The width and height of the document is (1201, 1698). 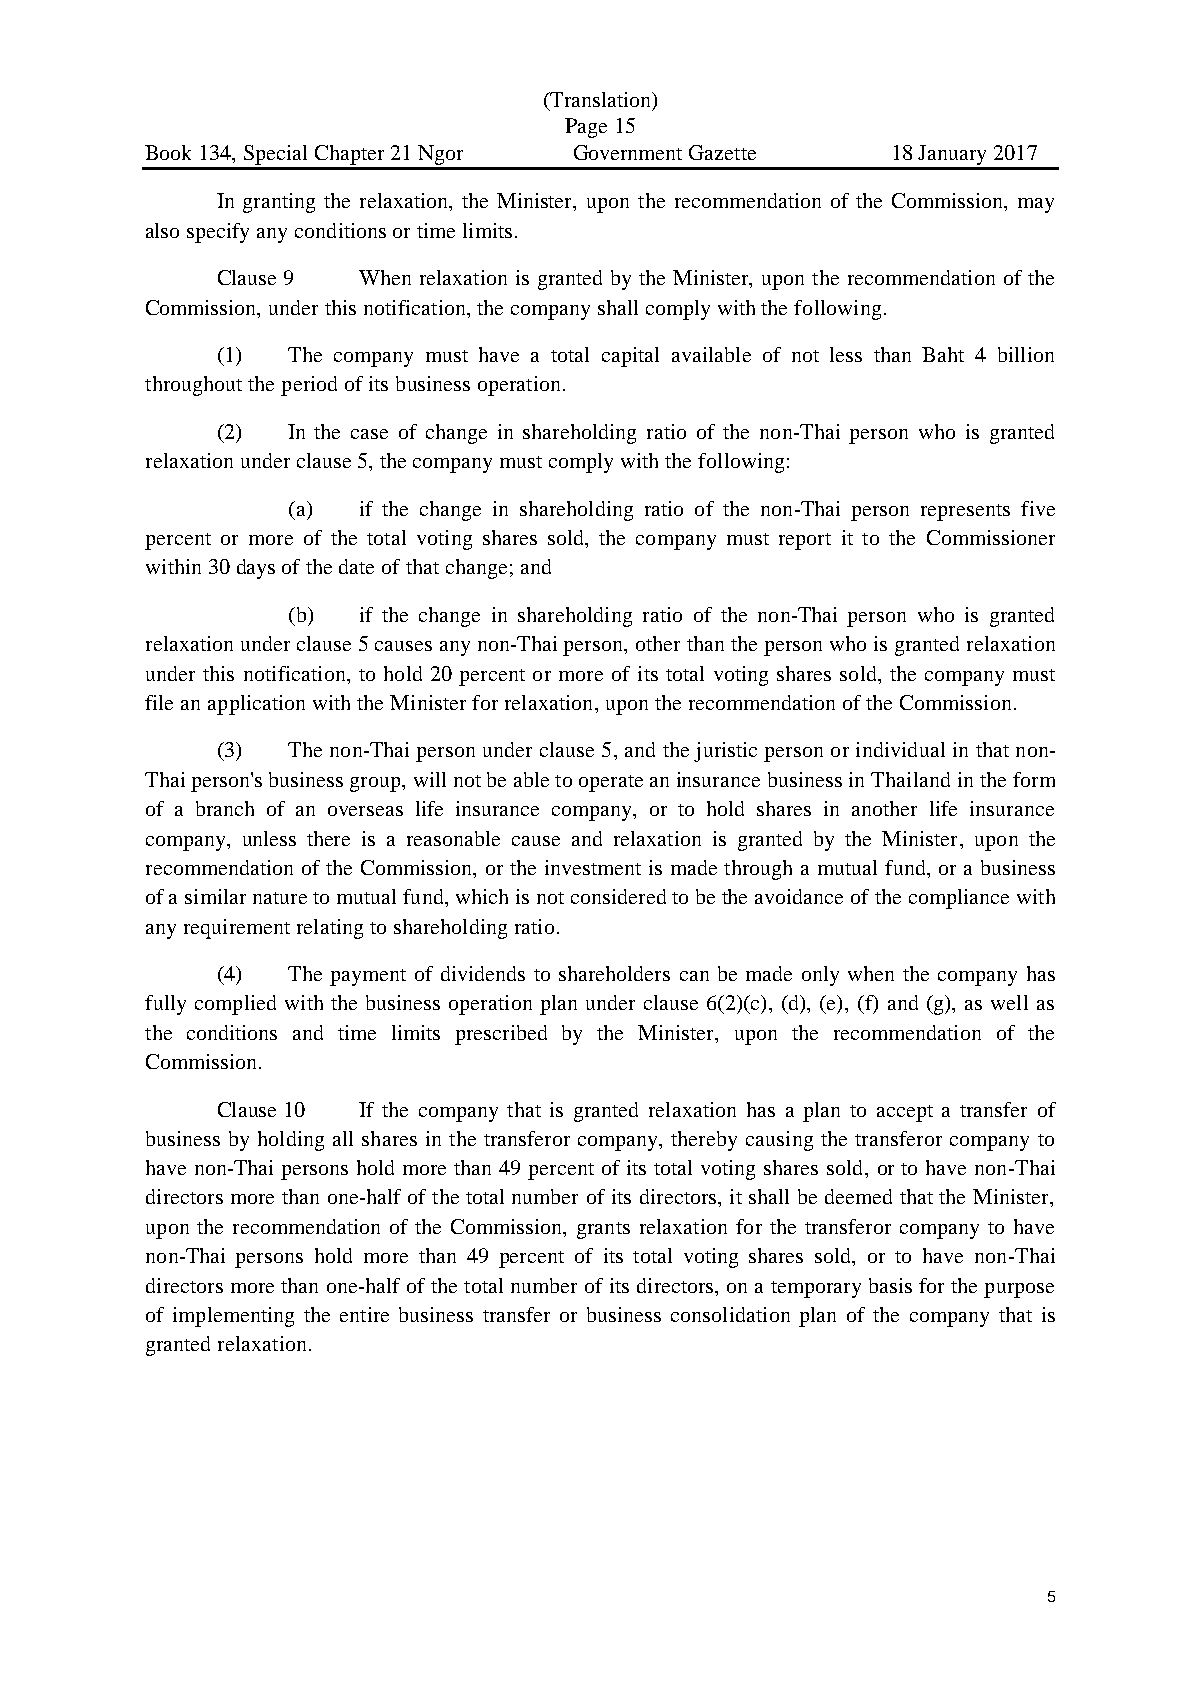 What do you see at coordinates (586, 128) in the document?
I see `Page` at bounding box center [586, 128].
